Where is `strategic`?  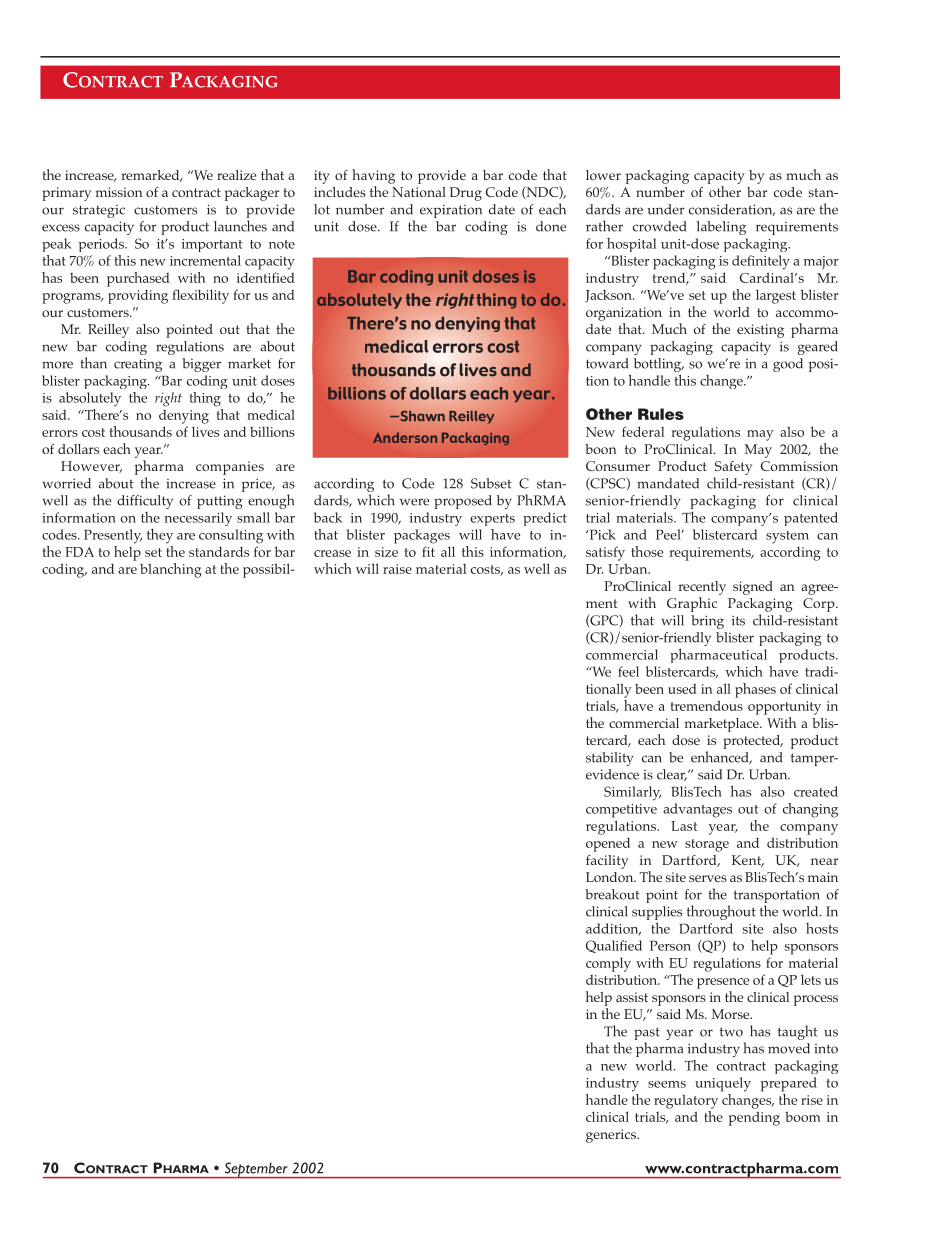
strategic is located at coordinates (99, 211).
